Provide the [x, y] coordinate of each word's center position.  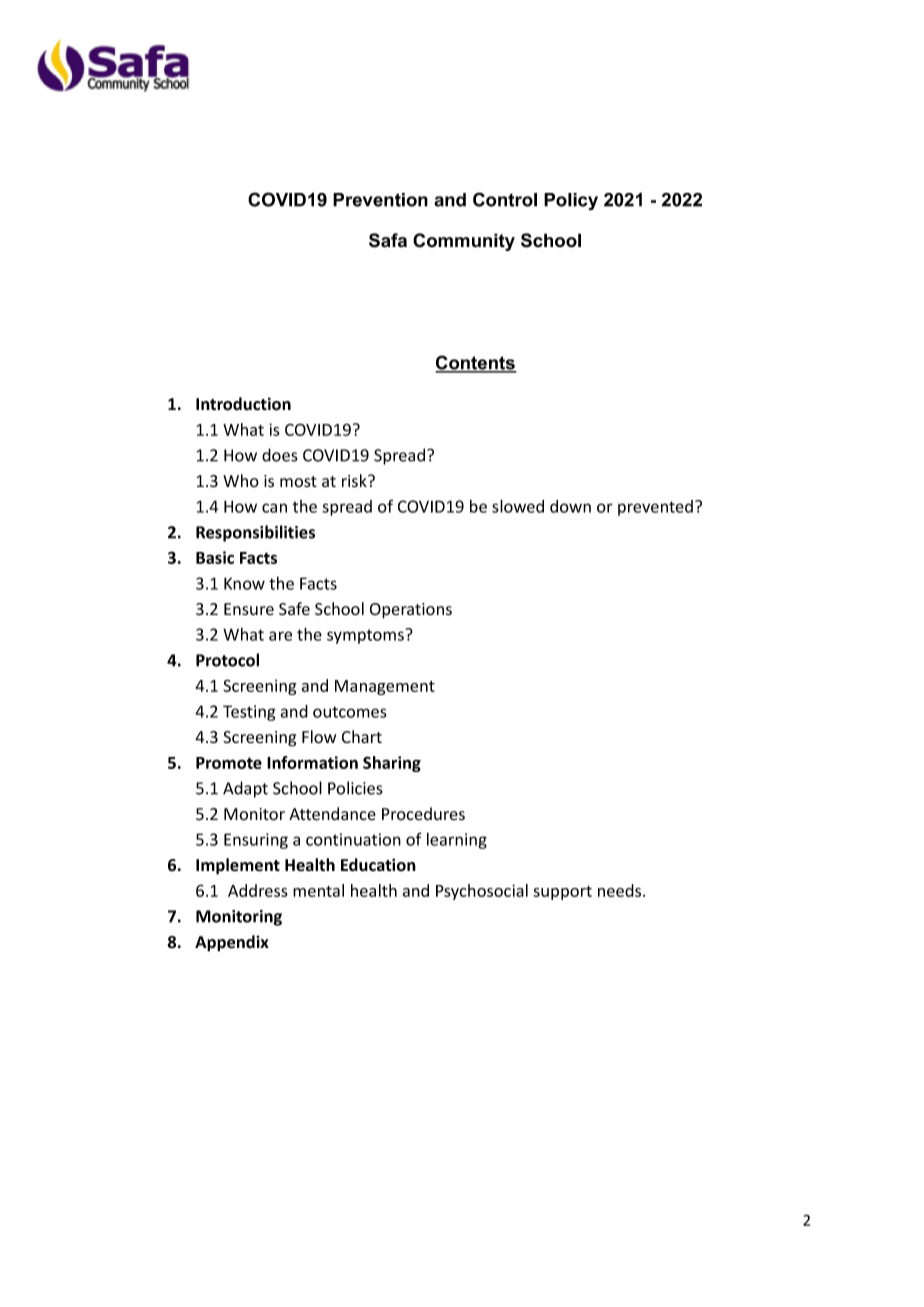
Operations [411, 611]
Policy [571, 202]
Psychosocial [482, 892]
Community [464, 242]
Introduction [243, 404]
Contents [476, 363]
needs [619, 890]
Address [258, 890]
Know [244, 583]
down [570, 506]
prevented [655, 508]
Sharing [392, 764]
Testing [249, 713]
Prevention [380, 200]
